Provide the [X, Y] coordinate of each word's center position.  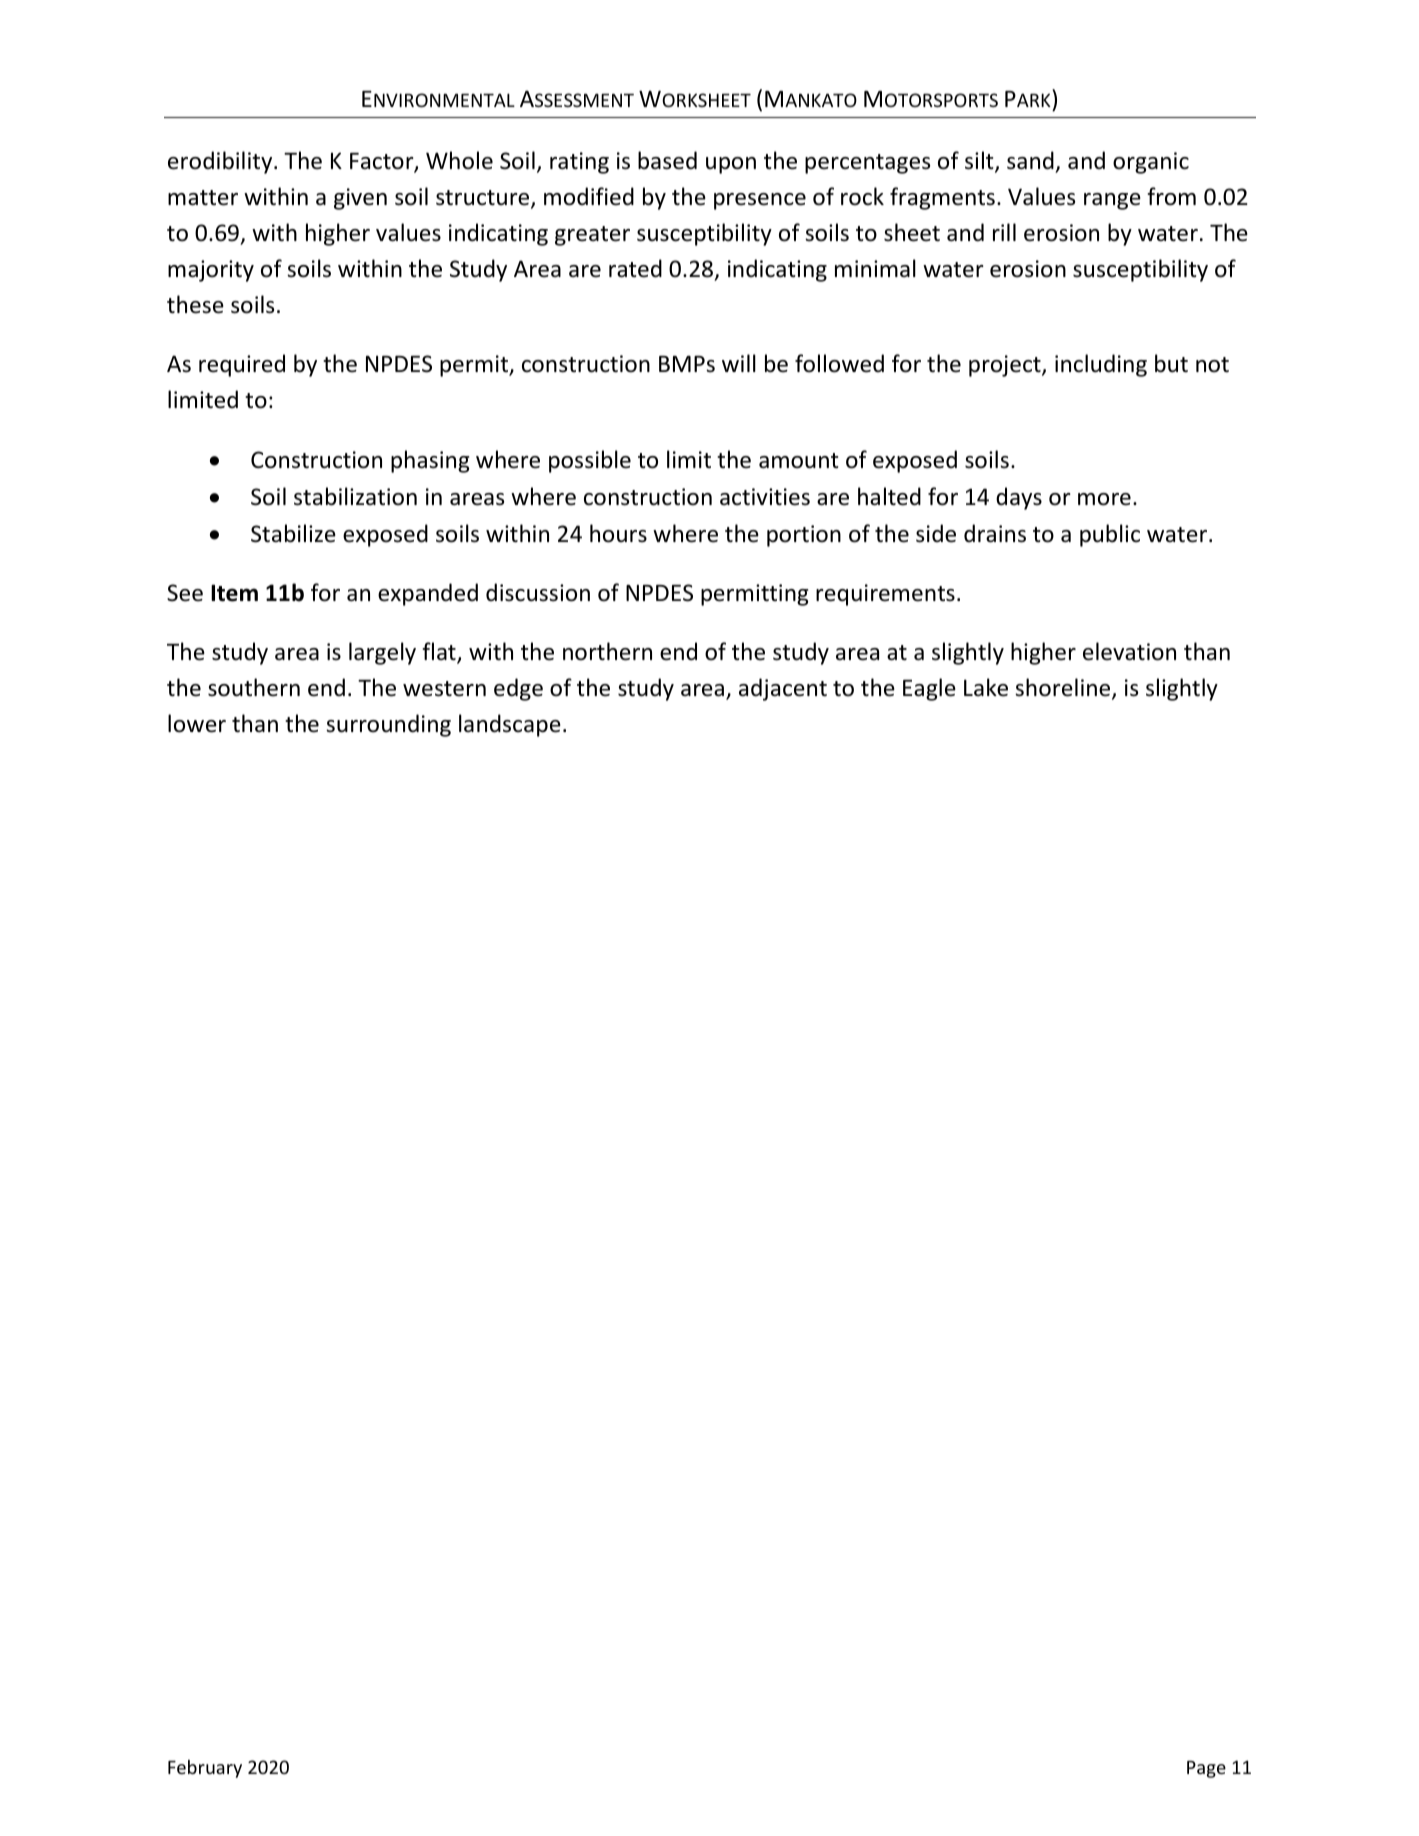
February [205, 1769]
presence [760, 201]
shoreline [1064, 688]
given [360, 199]
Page [1206, 1769]
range [1112, 201]
